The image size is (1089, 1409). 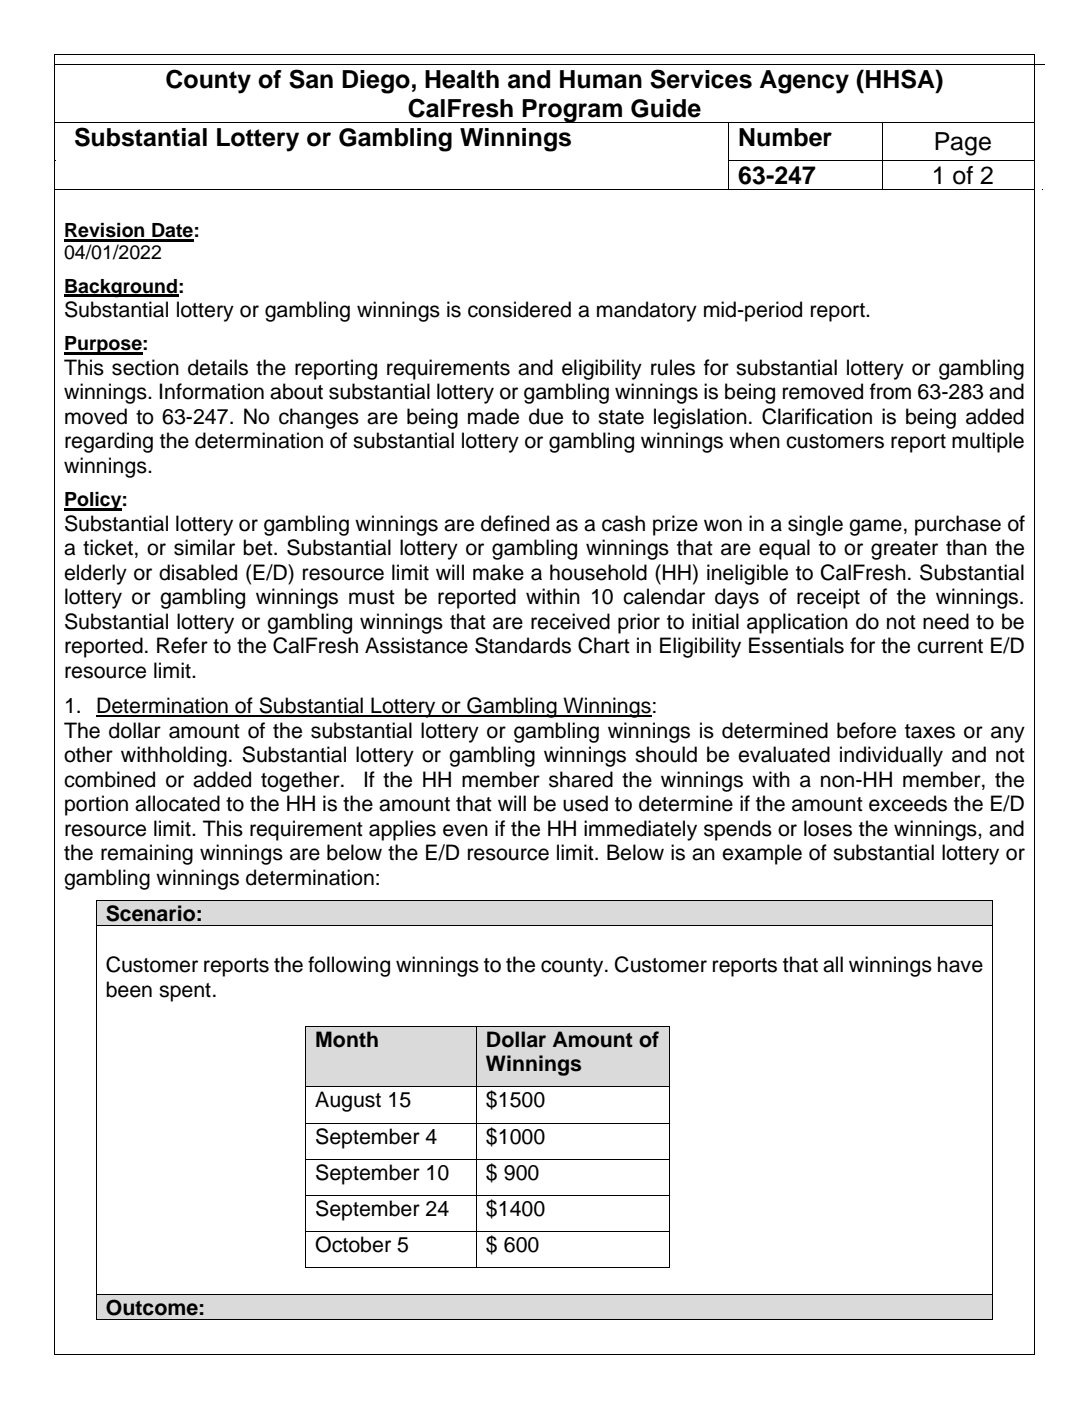 I want to click on Standards, so click(x=523, y=645).
